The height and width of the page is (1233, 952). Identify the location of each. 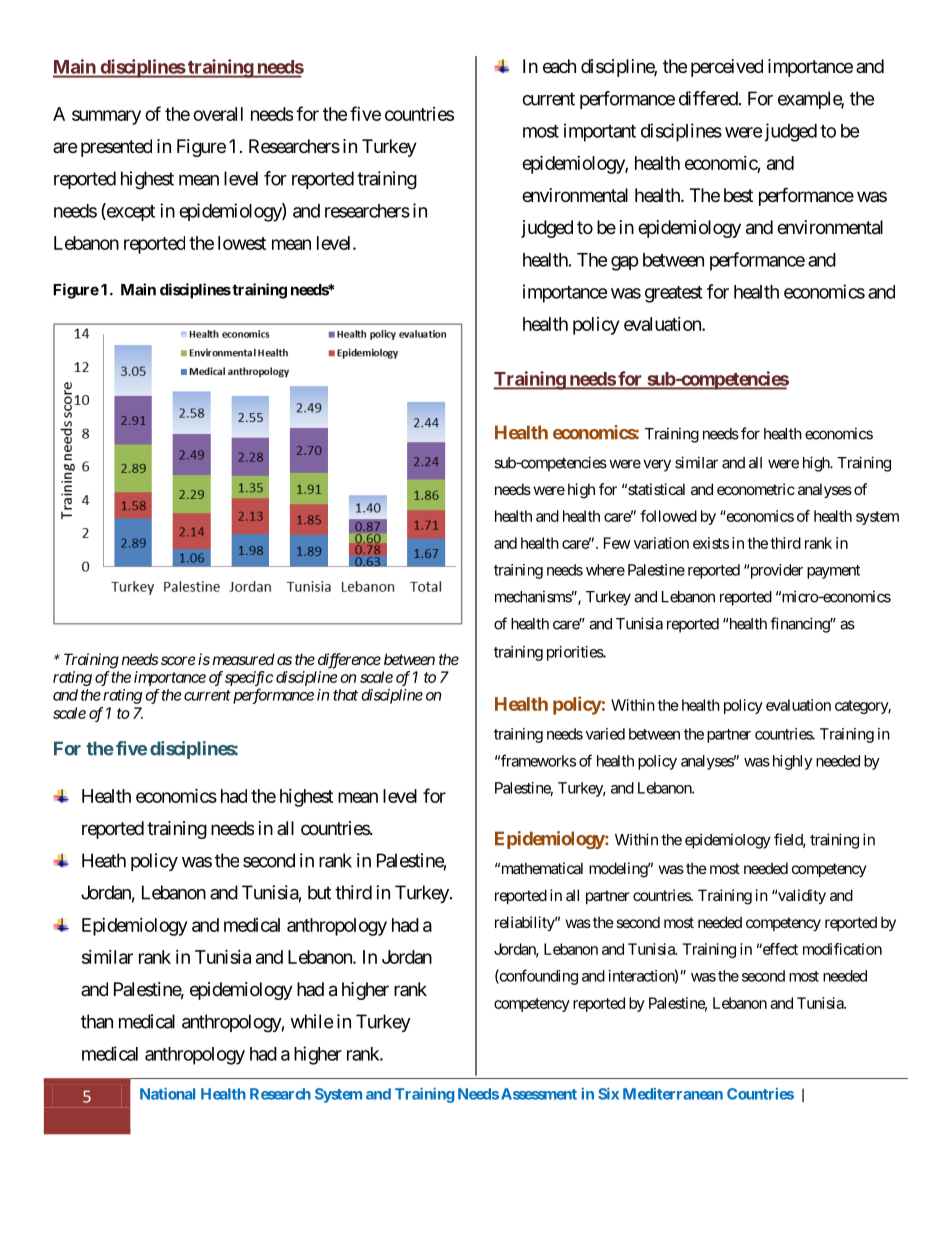
(559, 66).
